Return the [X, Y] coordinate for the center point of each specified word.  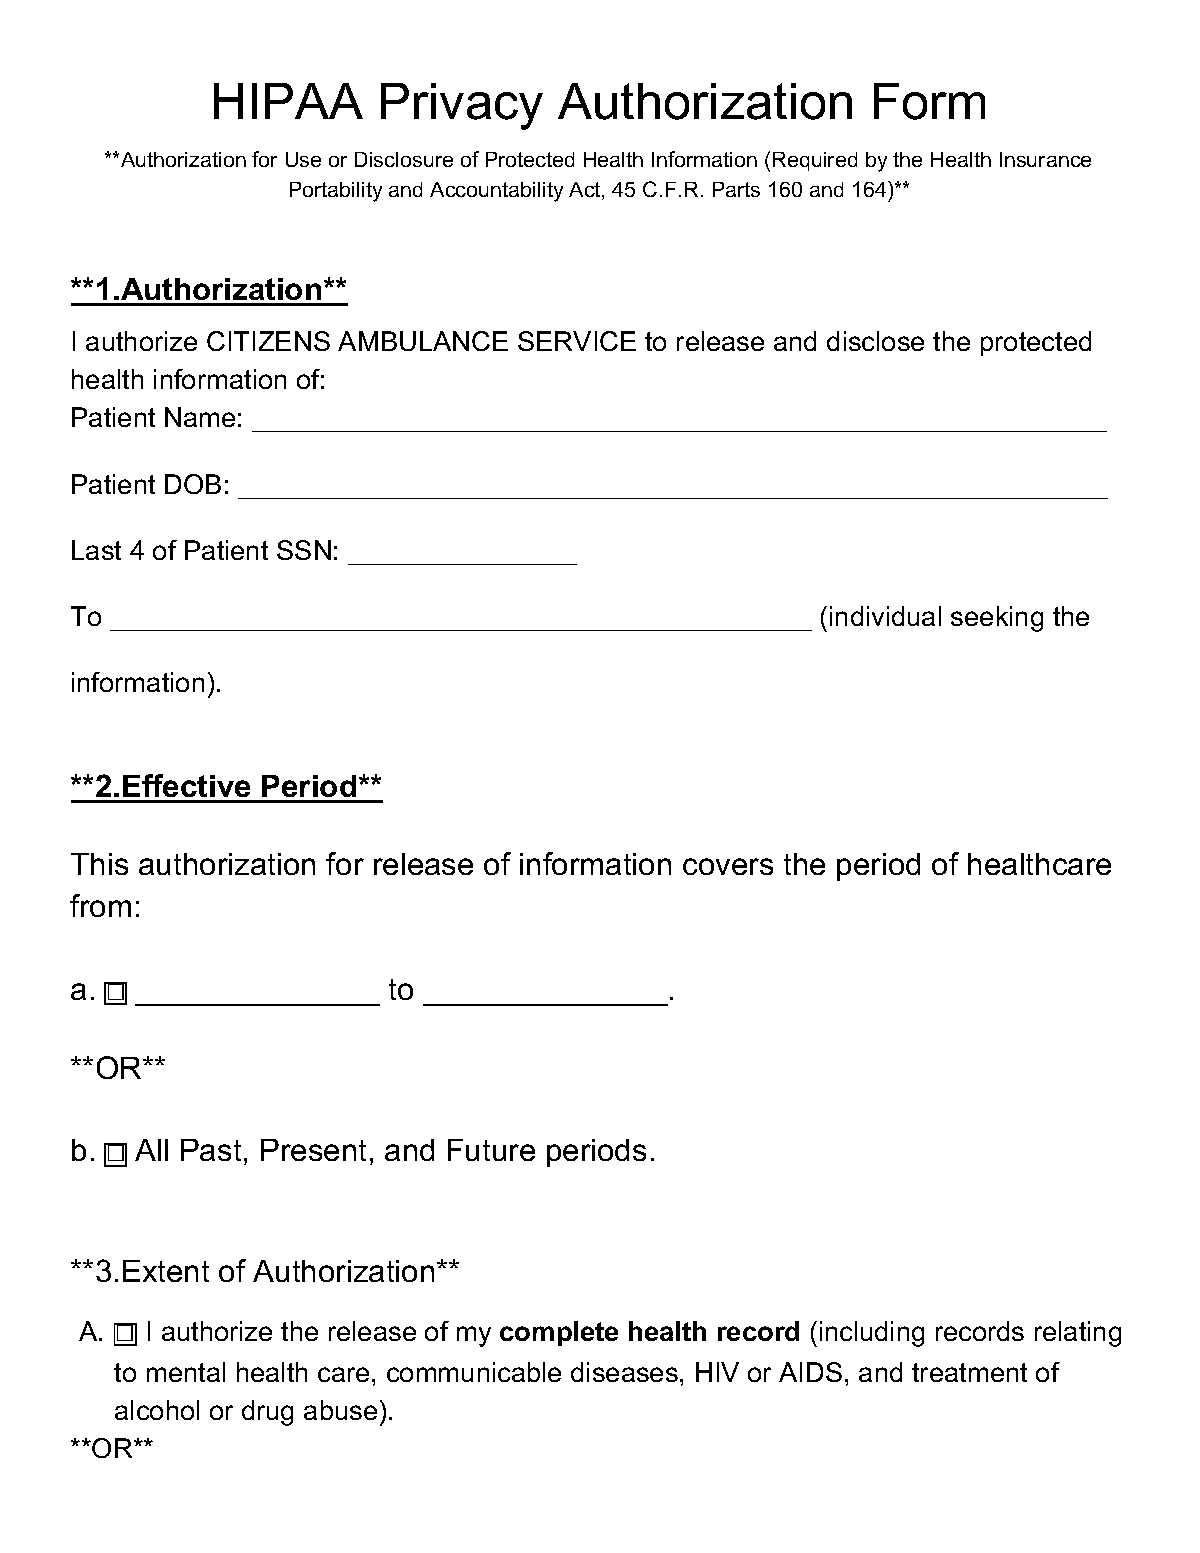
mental [186, 1372]
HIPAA [288, 101]
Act [586, 191]
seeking [997, 619]
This [99, 864]
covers [728, 866]
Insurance [1045, 159]
